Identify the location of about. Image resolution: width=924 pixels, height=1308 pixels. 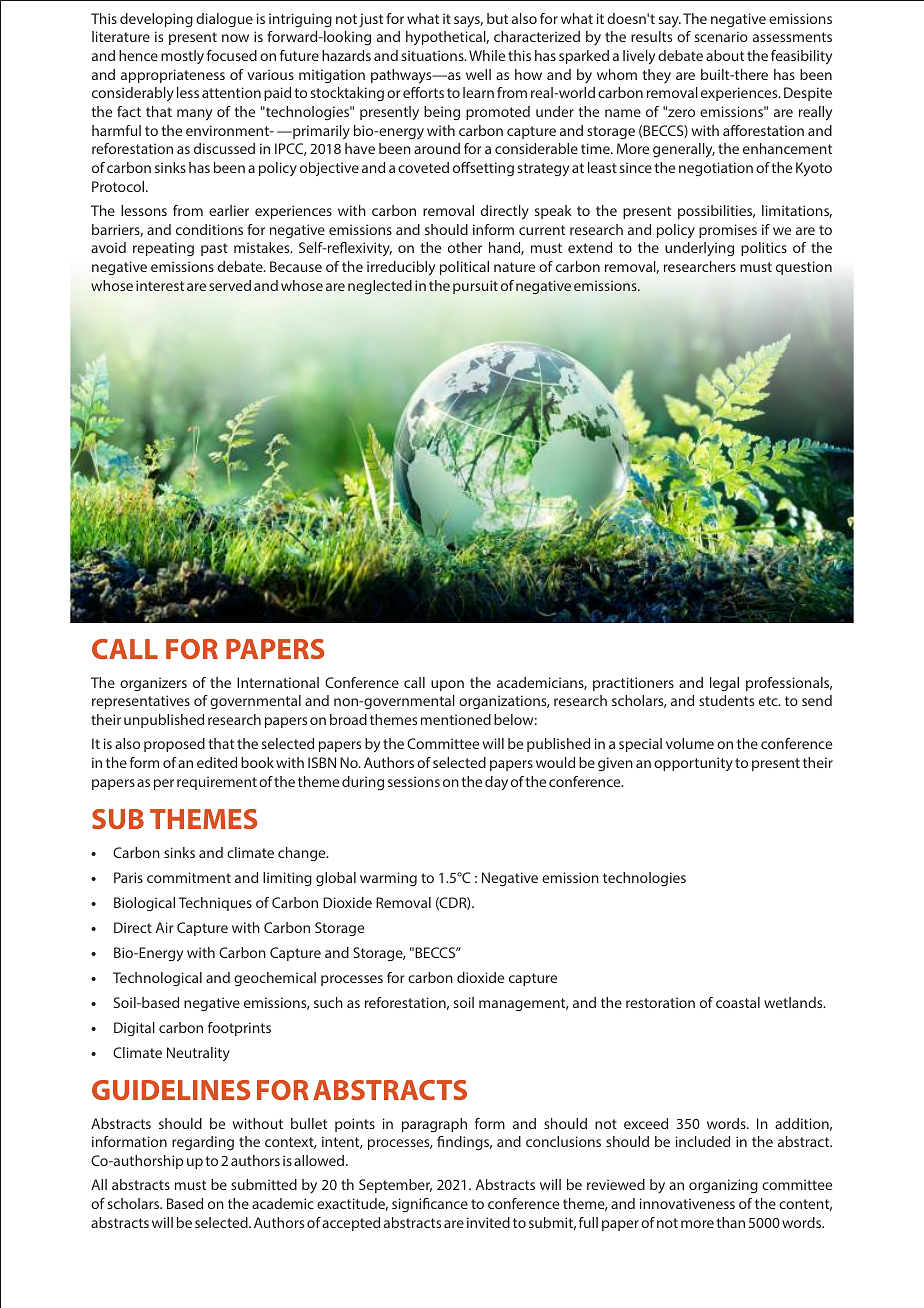
(725, 55).
